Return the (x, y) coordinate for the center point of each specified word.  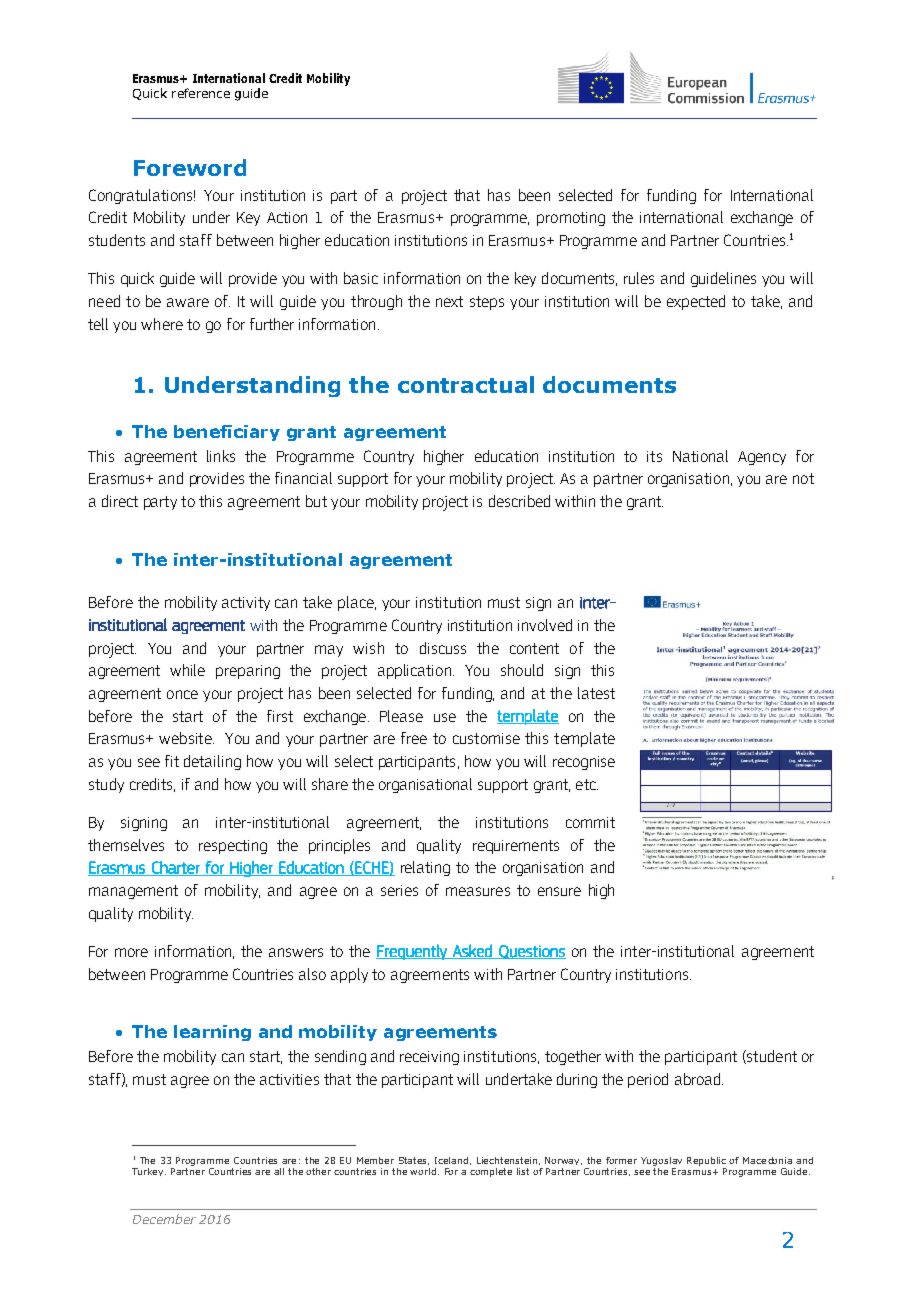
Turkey (149, 1172)
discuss (443, 648)
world (424, 1171)
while (187, 670)
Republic (706, 1161)
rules (639, 278)
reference (201, 93)
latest (596, 693)
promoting (571, 219)
